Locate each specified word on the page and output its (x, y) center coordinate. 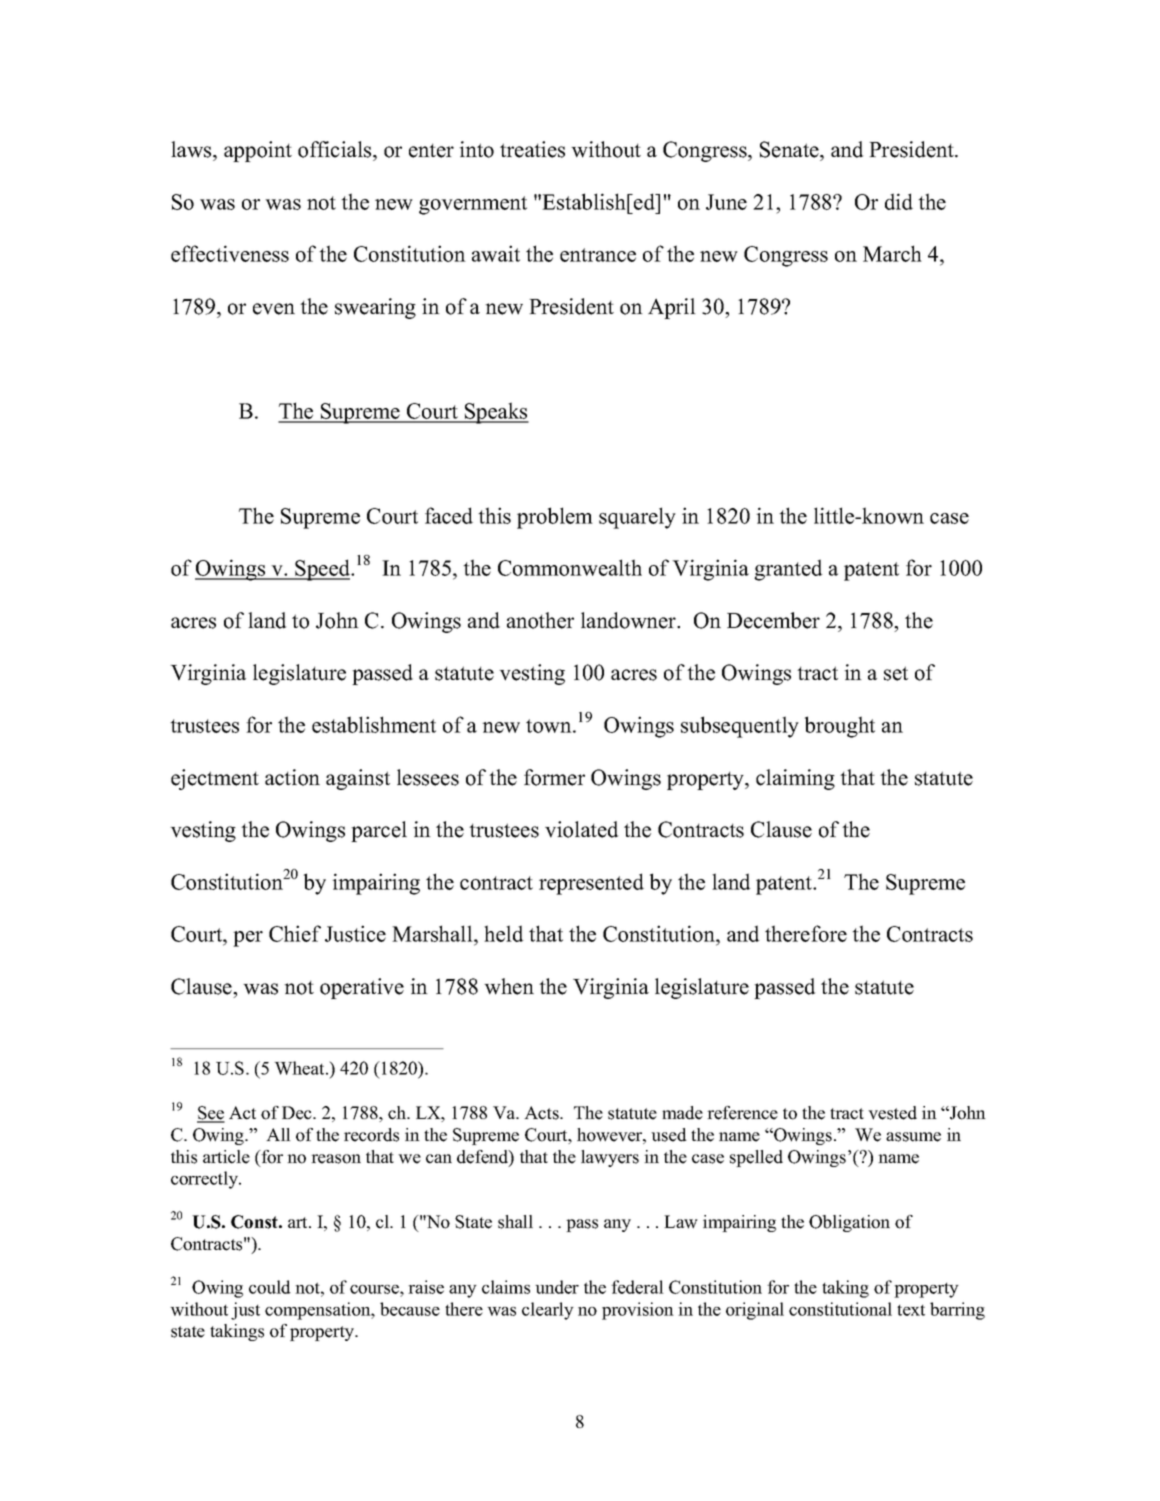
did (899, 201)
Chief (295, 933)
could (270, 1287)
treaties (532, 149)
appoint (258, 151)
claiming (795, 779)
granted (788, 570)
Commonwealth (570, 567)
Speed (323, 570)
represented (591, 884)
